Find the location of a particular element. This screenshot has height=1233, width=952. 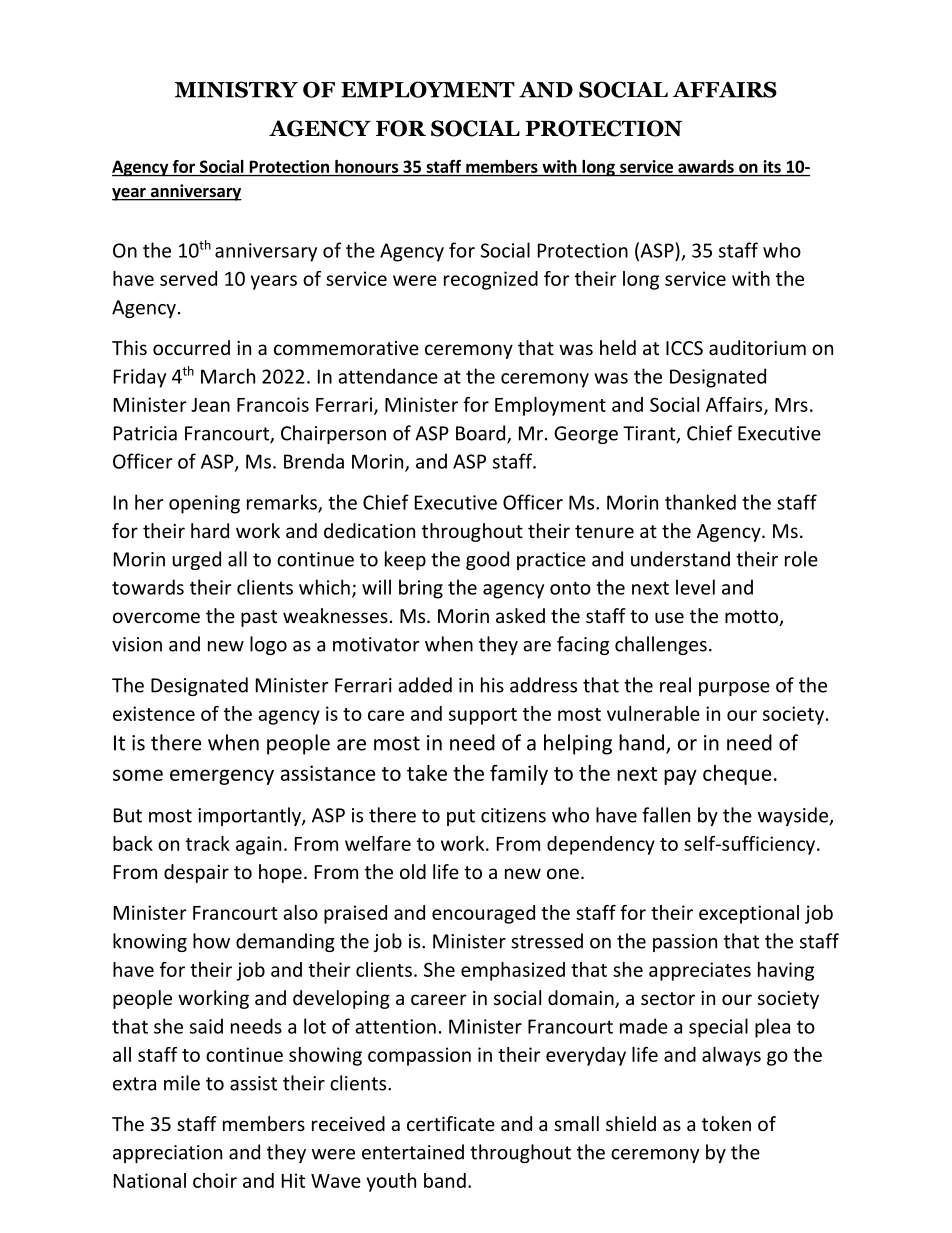

past is located at coordinates (259, 618).
